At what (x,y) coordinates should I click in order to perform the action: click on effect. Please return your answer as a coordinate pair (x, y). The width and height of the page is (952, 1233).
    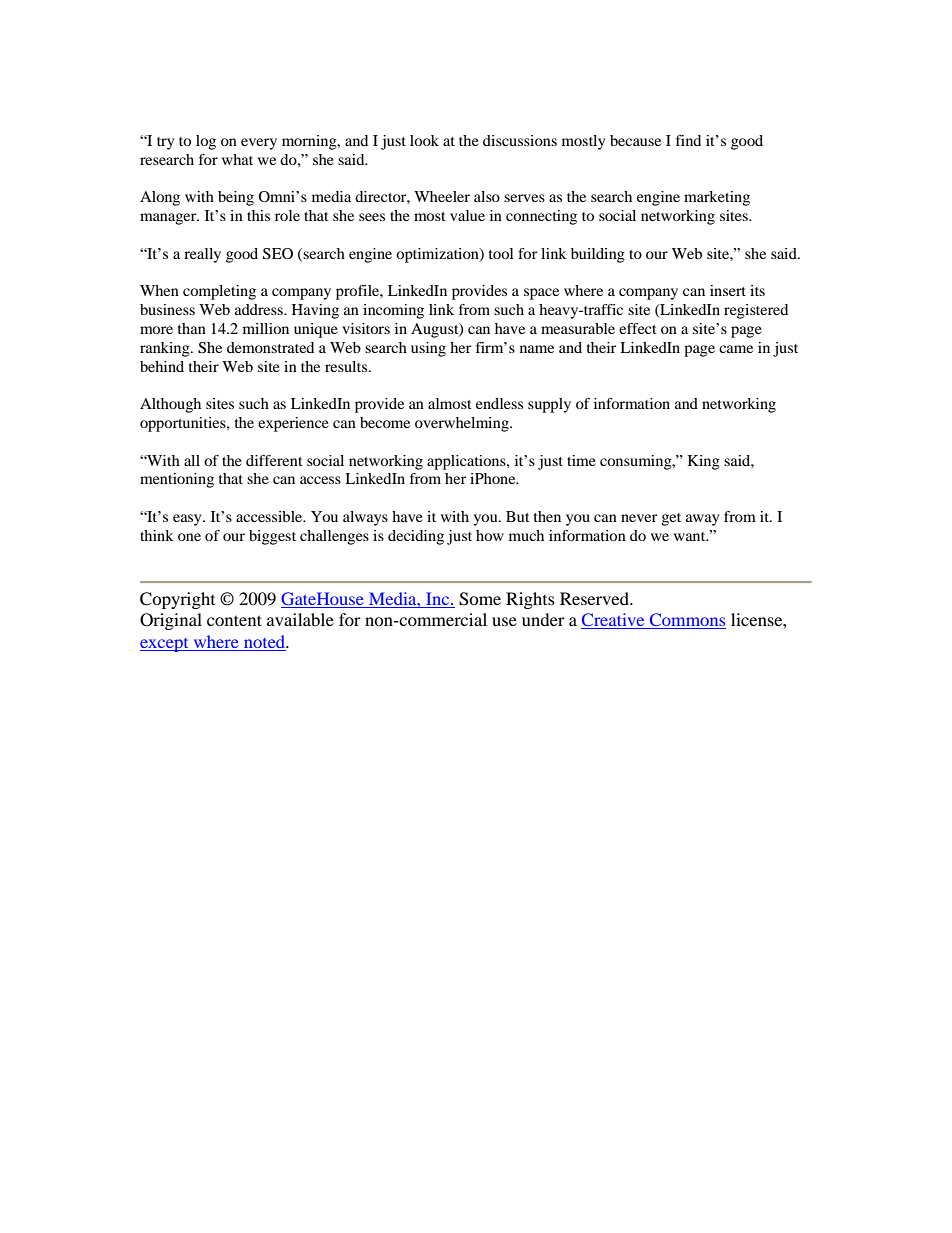
    Looking at the image, I should click on (638, 328).
